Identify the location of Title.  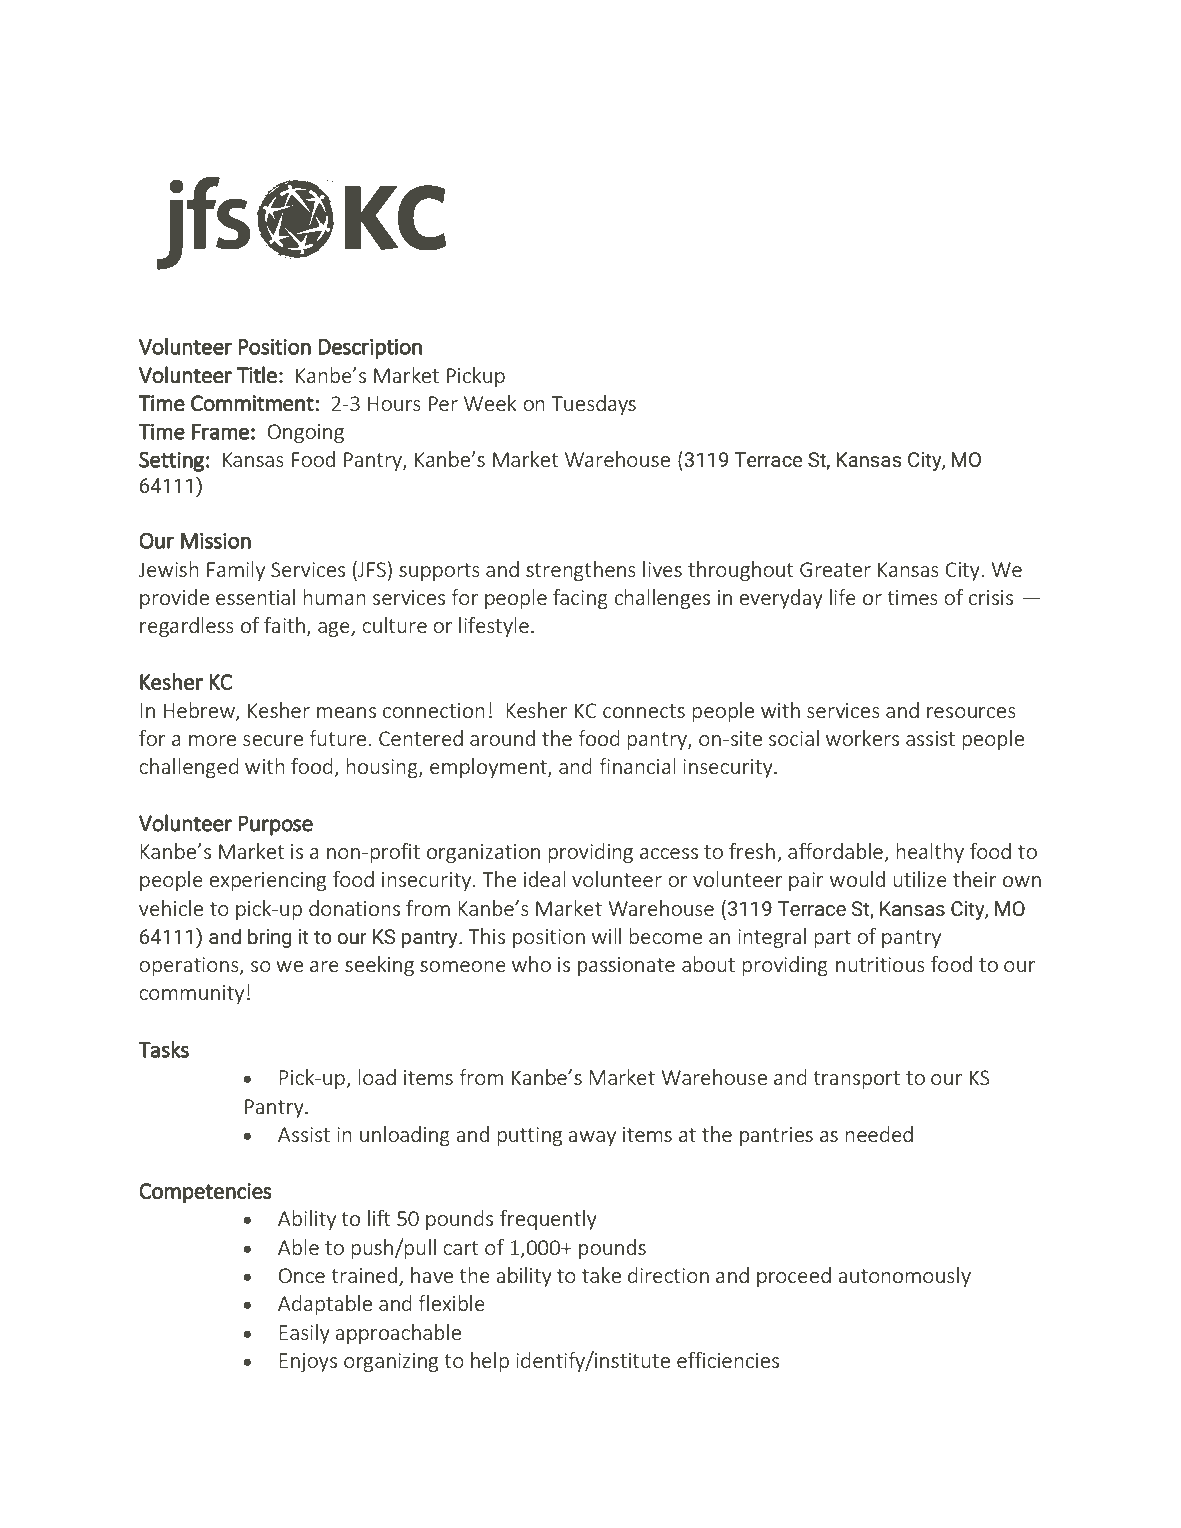
(257, 375).
